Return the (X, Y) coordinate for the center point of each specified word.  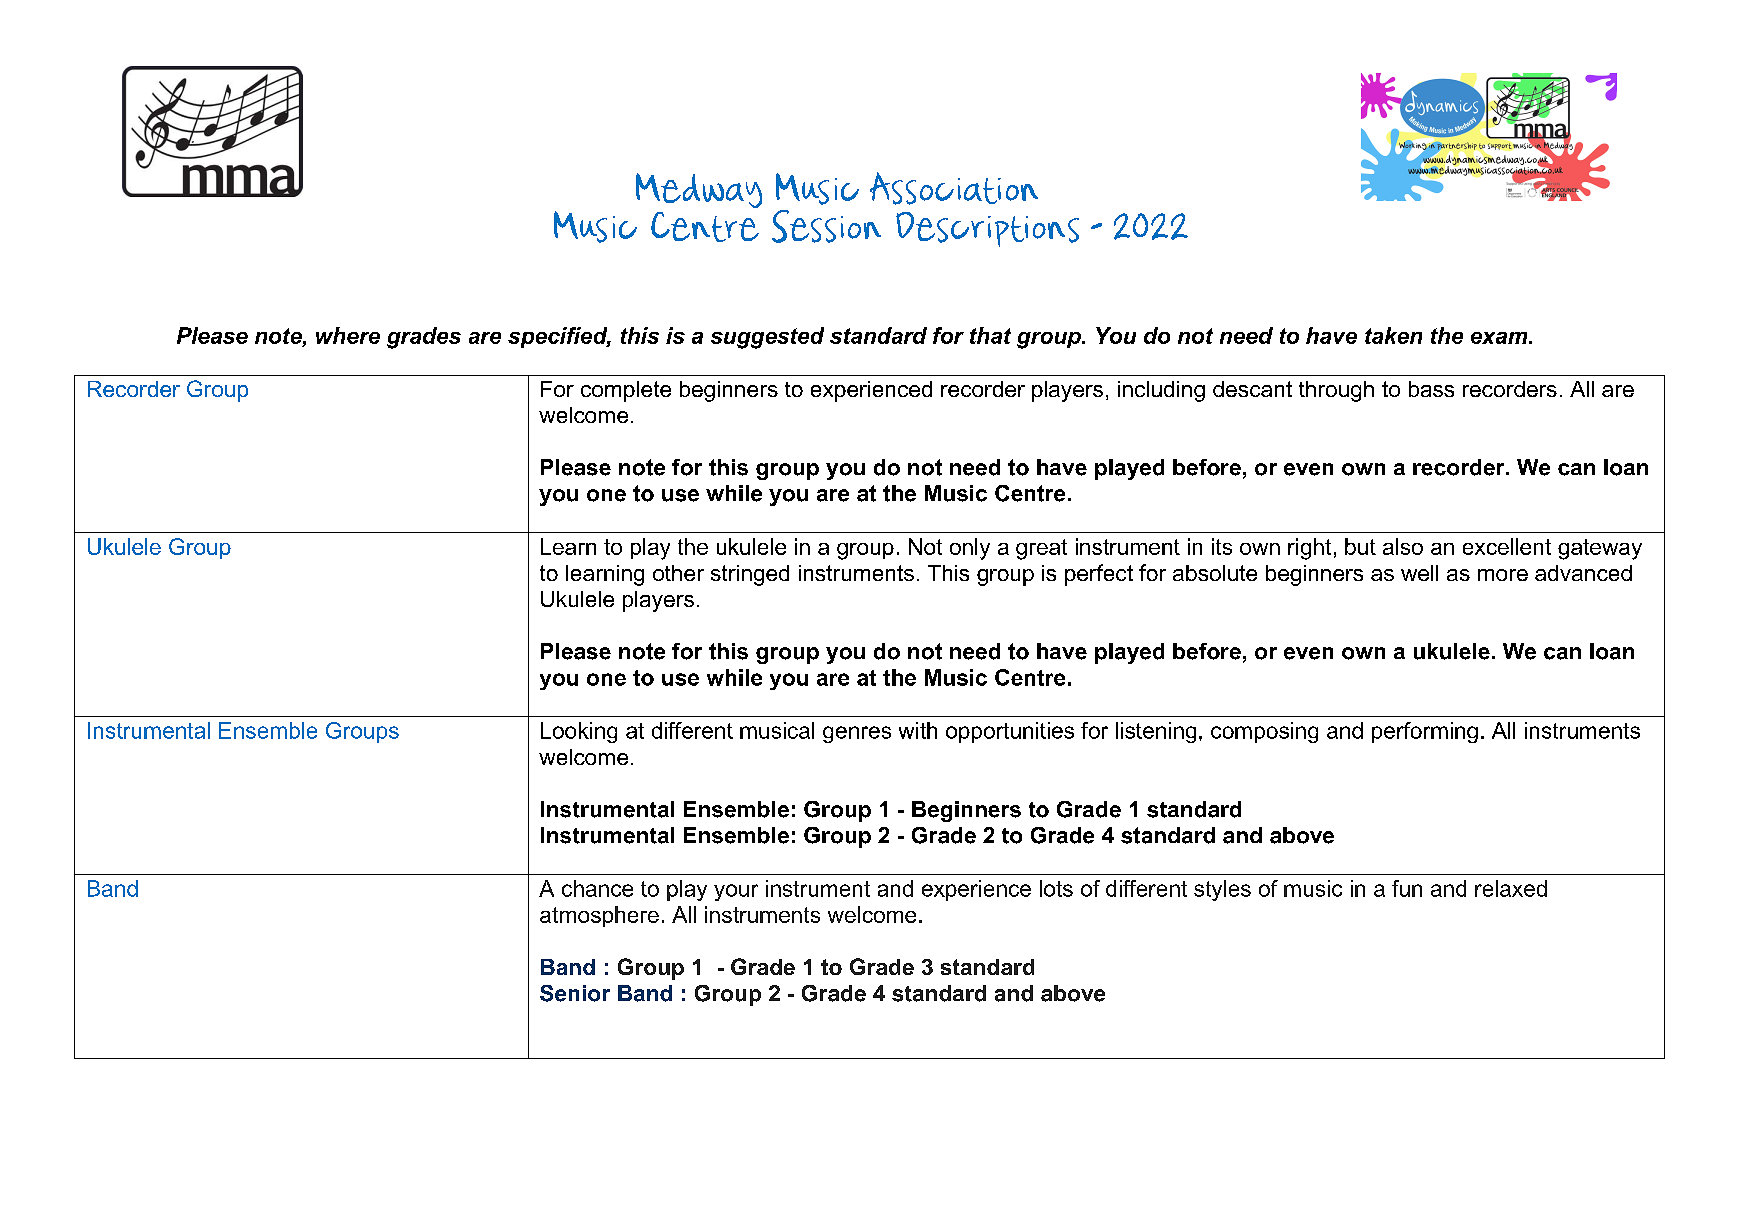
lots (1056, 888)
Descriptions (987, 229)
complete (626, 391)
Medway (699, 190)
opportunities (1010, 732)
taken (1393, 335)
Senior (575, 993)
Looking (579, 732)
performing (1425, 732)
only (970, 549)
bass (1431, 389)
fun (1407, 888)
